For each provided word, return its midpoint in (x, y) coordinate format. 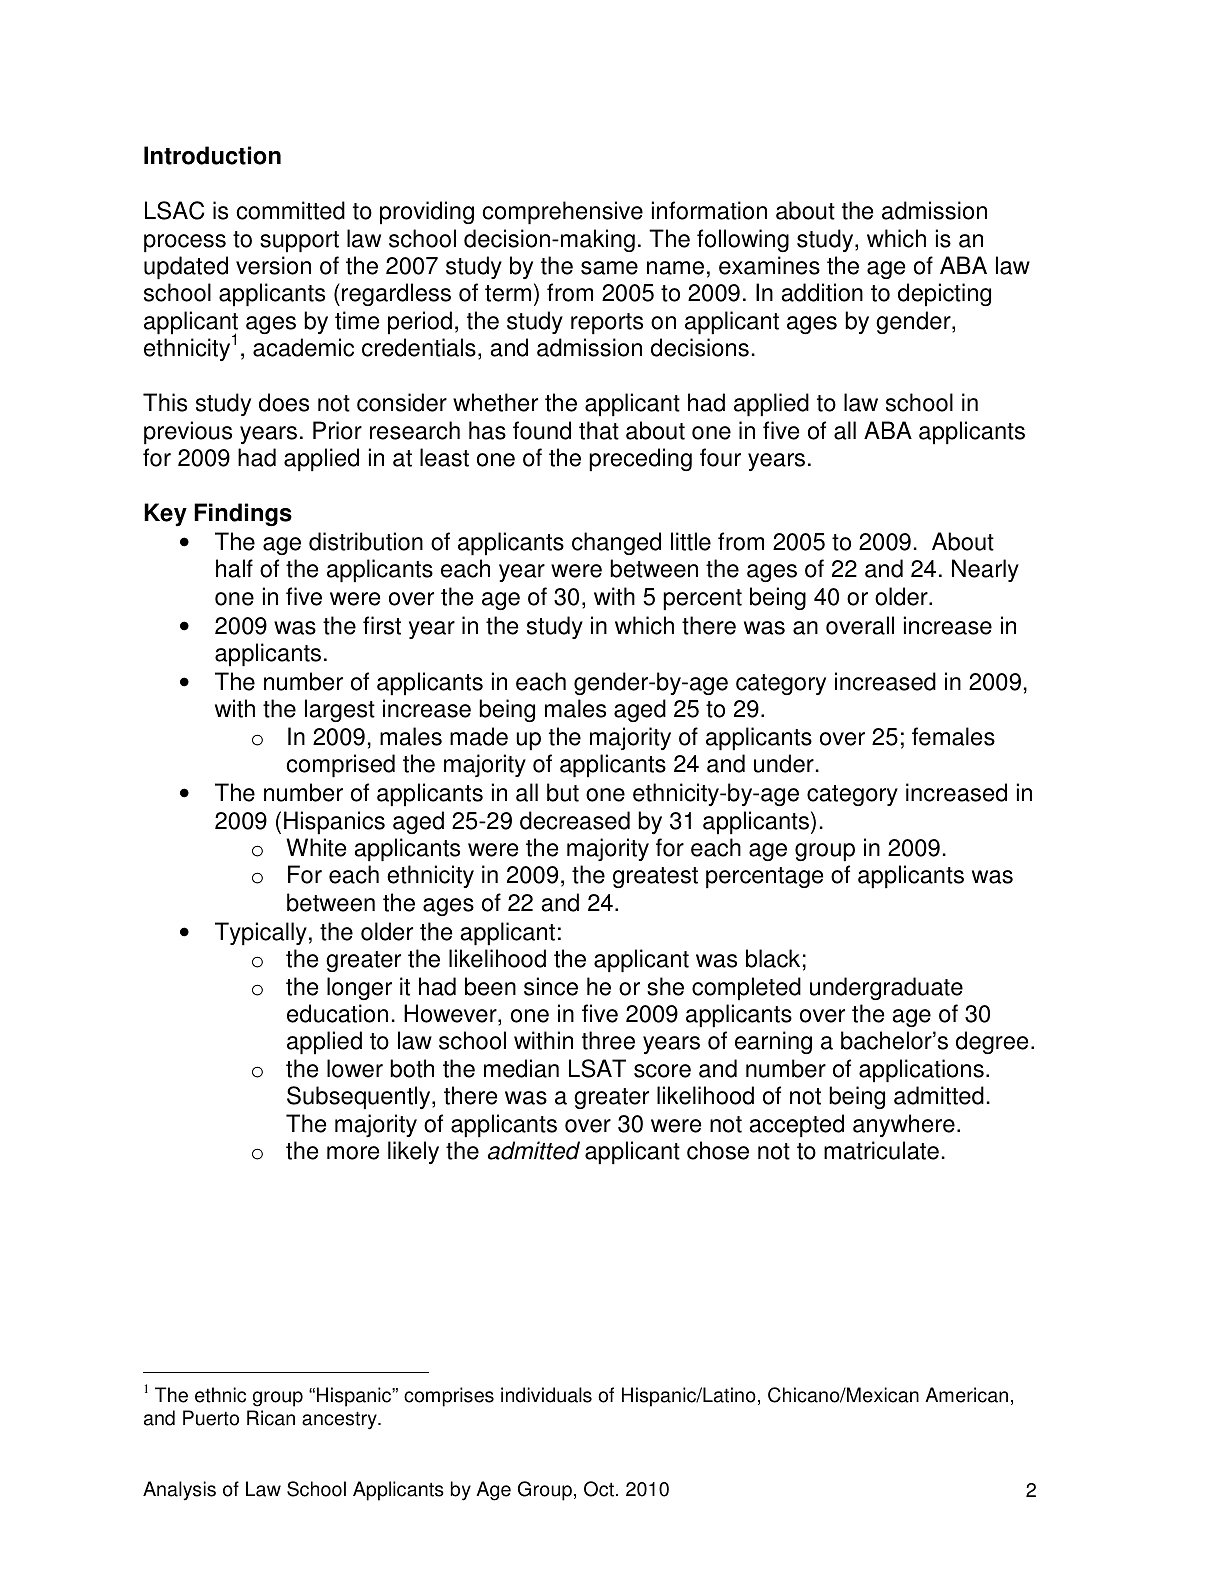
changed (616, 543)
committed (291, 210)
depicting (944, 295)
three (608, 1040)
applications (921, 1071)
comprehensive (563, 213)
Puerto (211, 1418)
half (234, 568)
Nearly (985, 570)
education (337, 1013)
